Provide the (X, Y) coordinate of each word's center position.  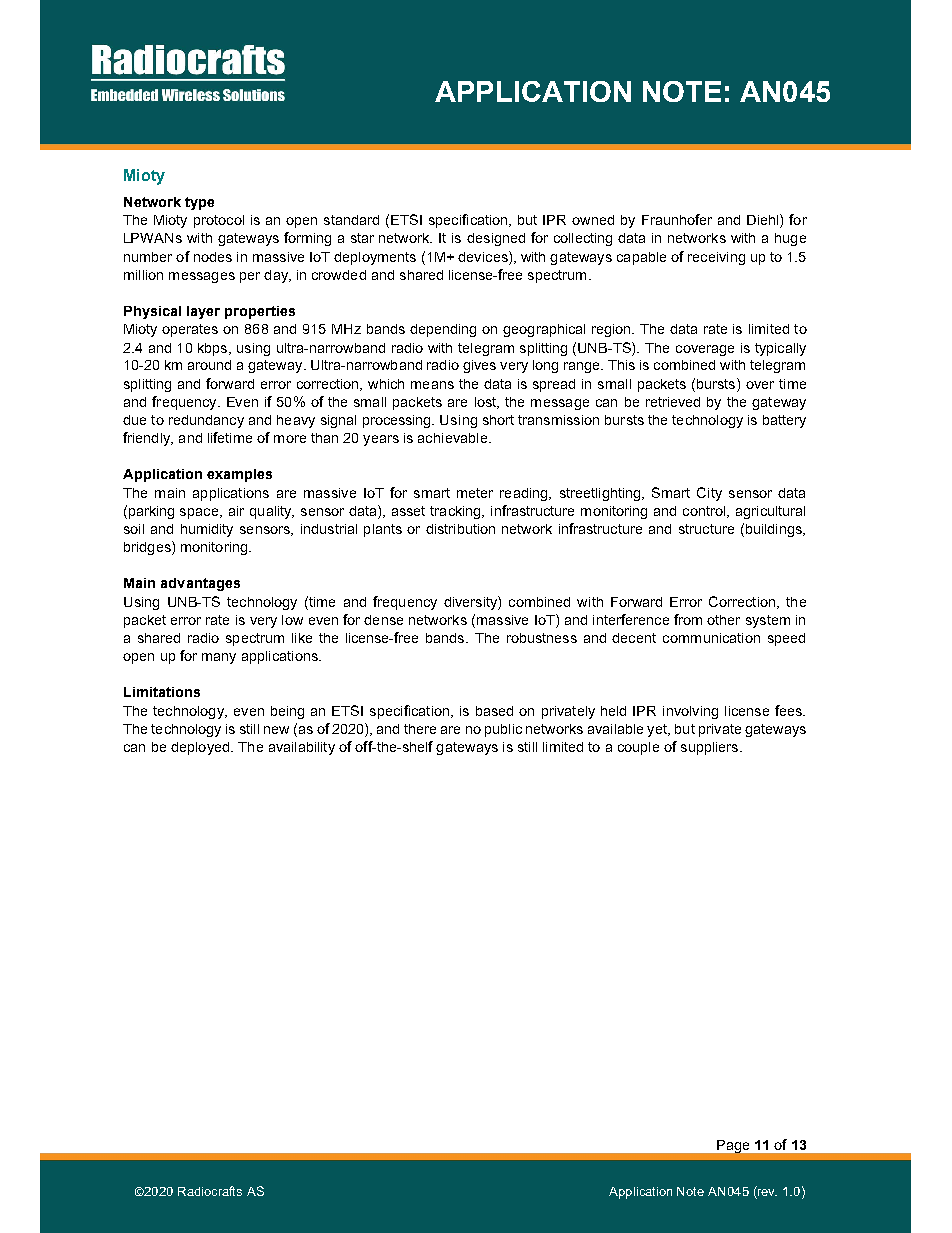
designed (496, 239)
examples (239, 475)
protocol (219, 221)
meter (475, 493)
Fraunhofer (677, 219)
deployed (201, 748)
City (709, 494)
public (503, 730)
